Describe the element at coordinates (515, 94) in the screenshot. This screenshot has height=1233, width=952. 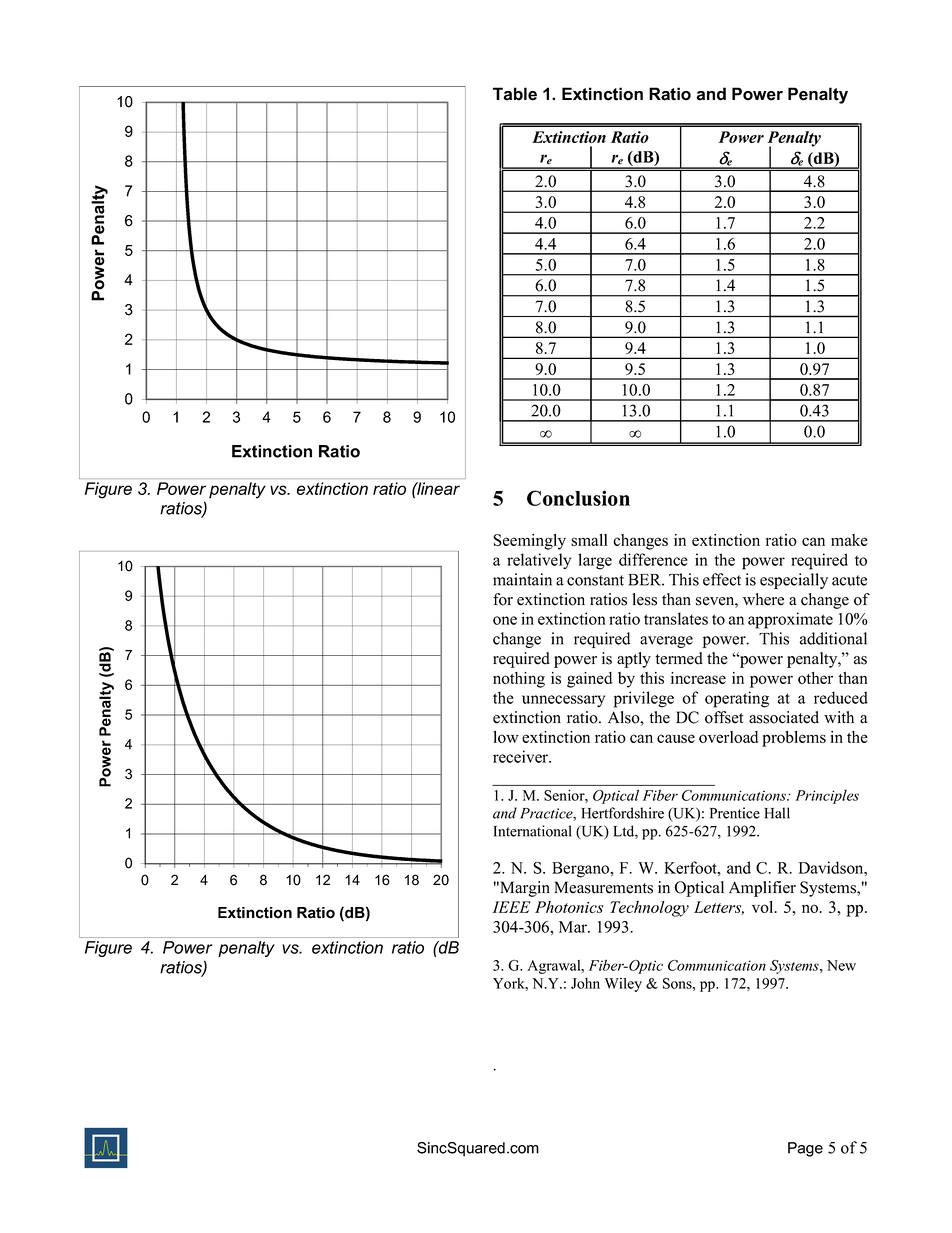
I see `Table` at that location.
